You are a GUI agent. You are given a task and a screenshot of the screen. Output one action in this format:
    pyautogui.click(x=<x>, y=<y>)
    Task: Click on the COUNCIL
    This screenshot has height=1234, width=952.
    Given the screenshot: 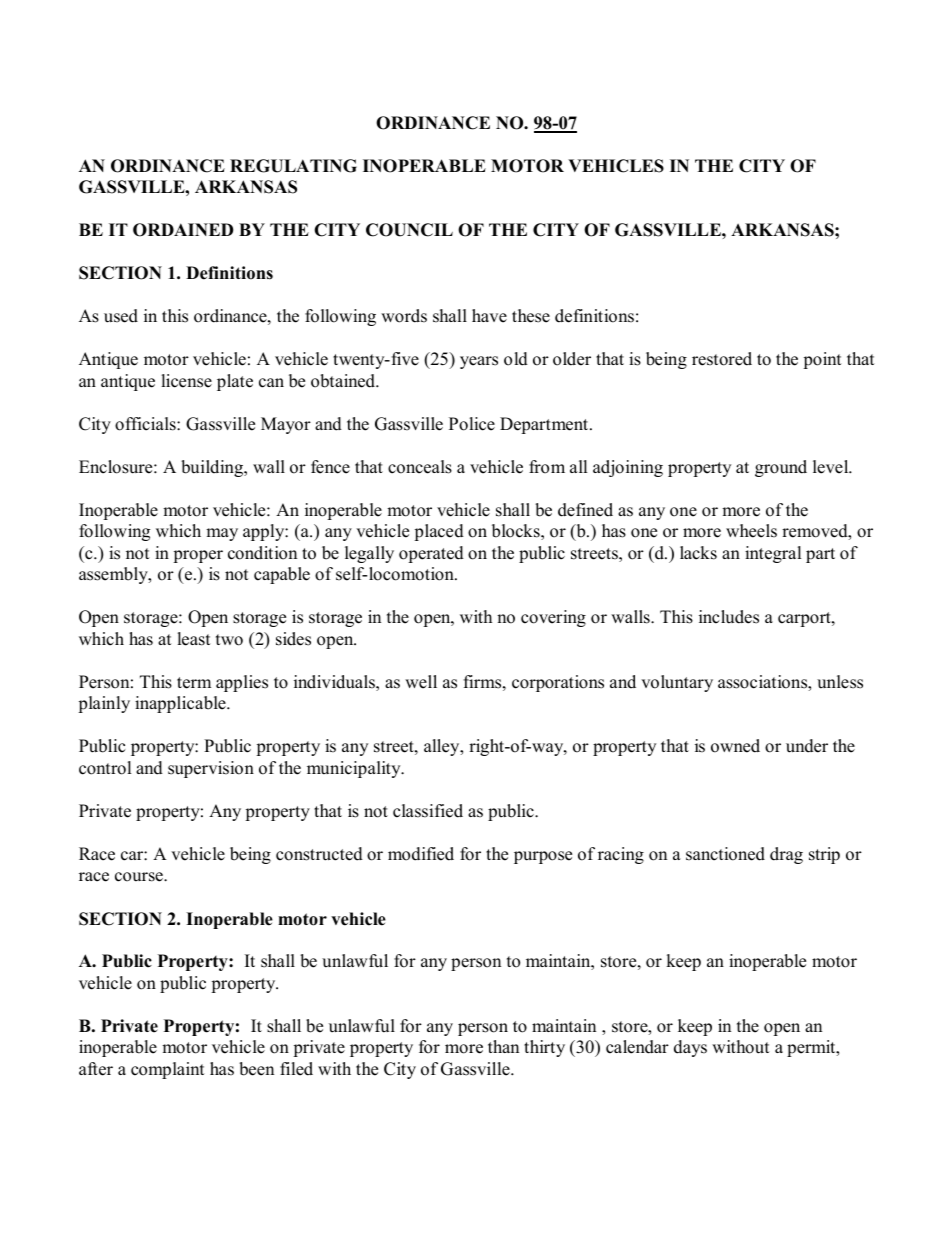 What is the action you would take?
    pyautogui.click(x=409, y=230)
